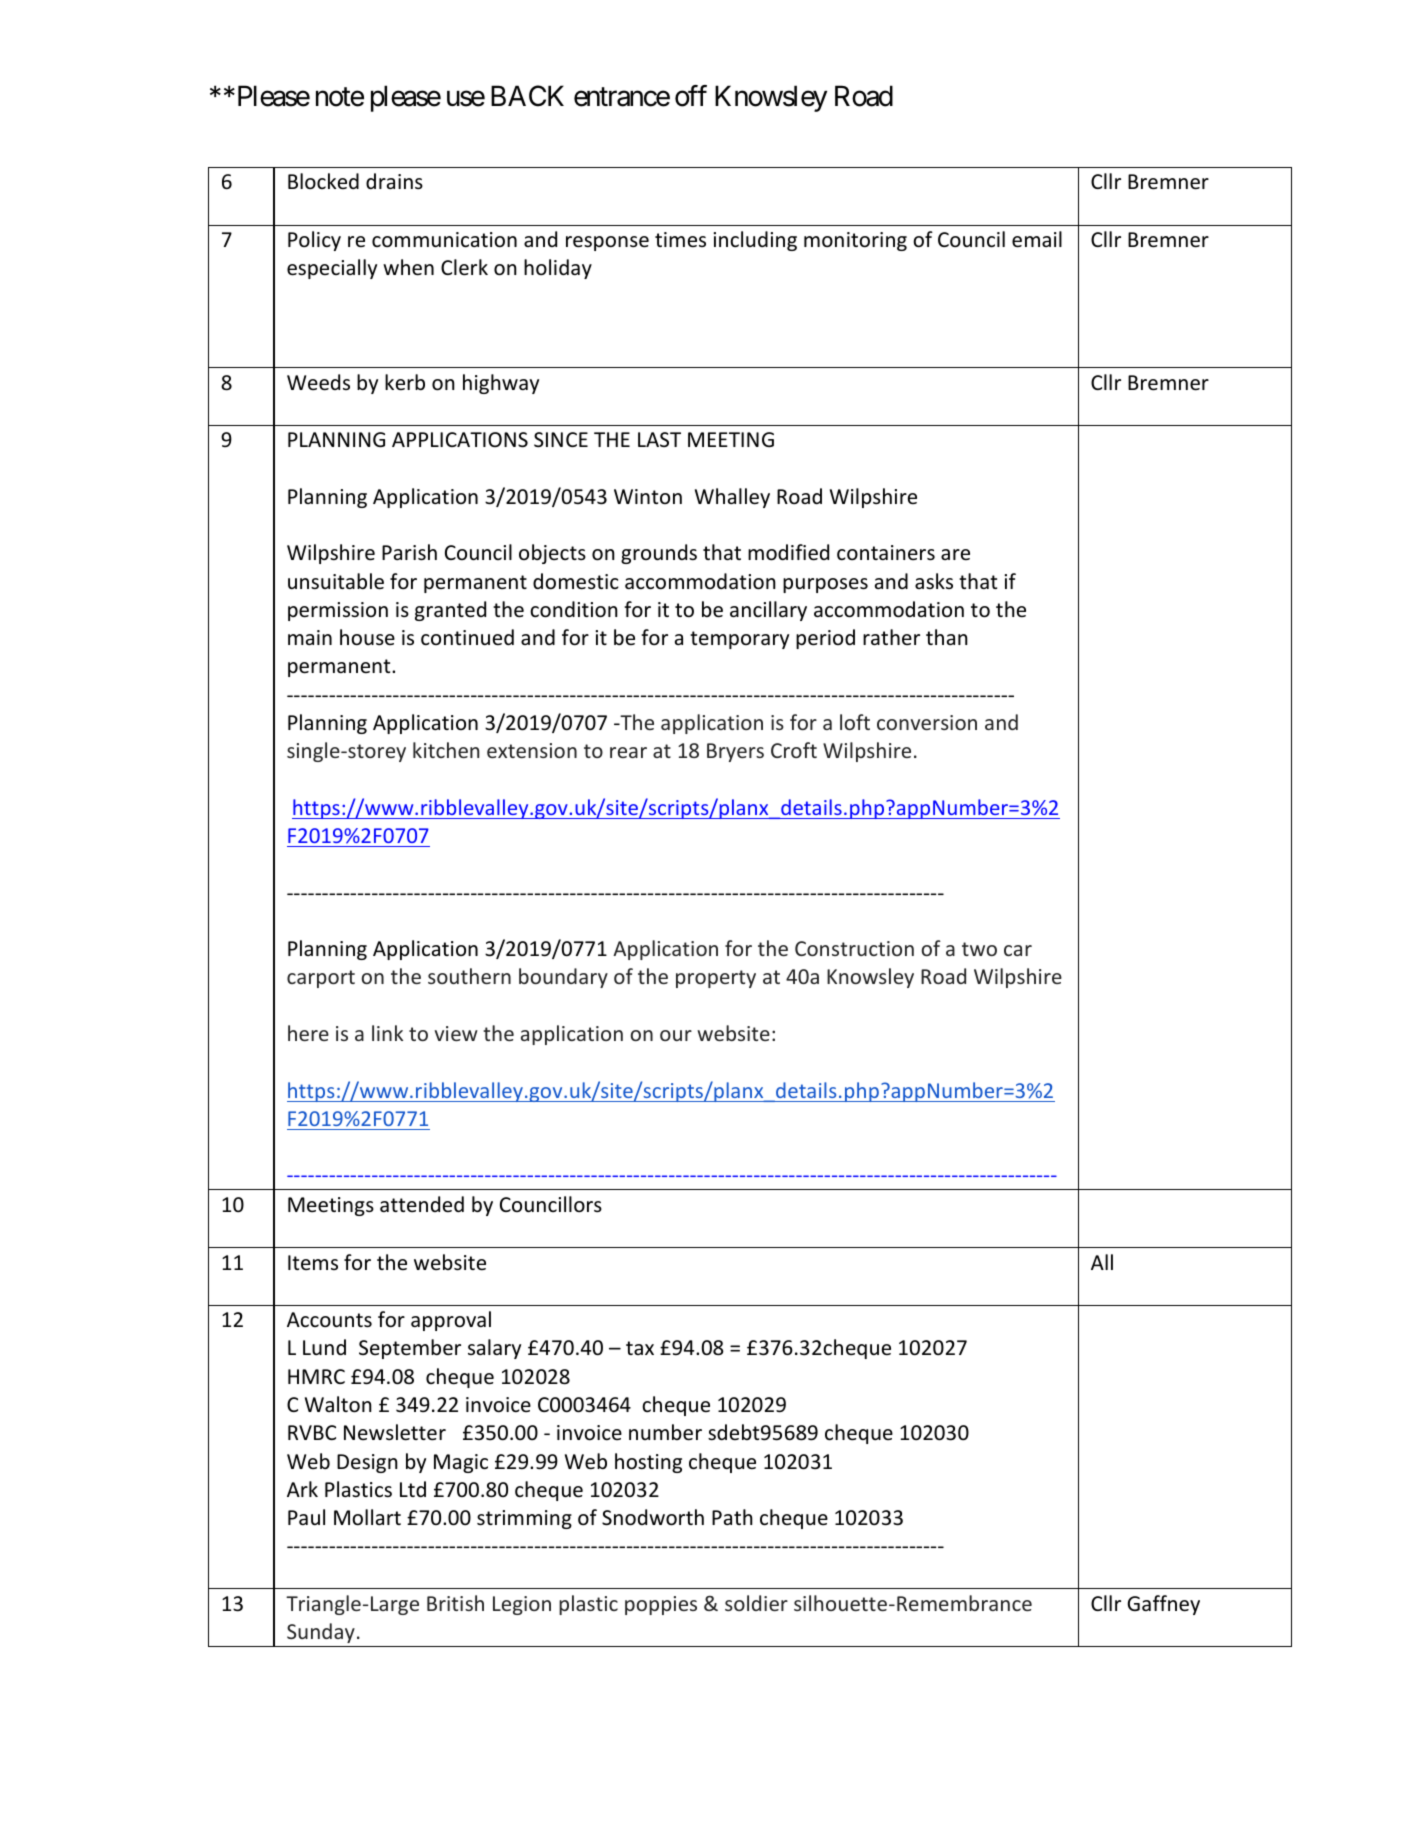 This page has height=1834, width=1417. I want to click on British, so click(455, 1603).
